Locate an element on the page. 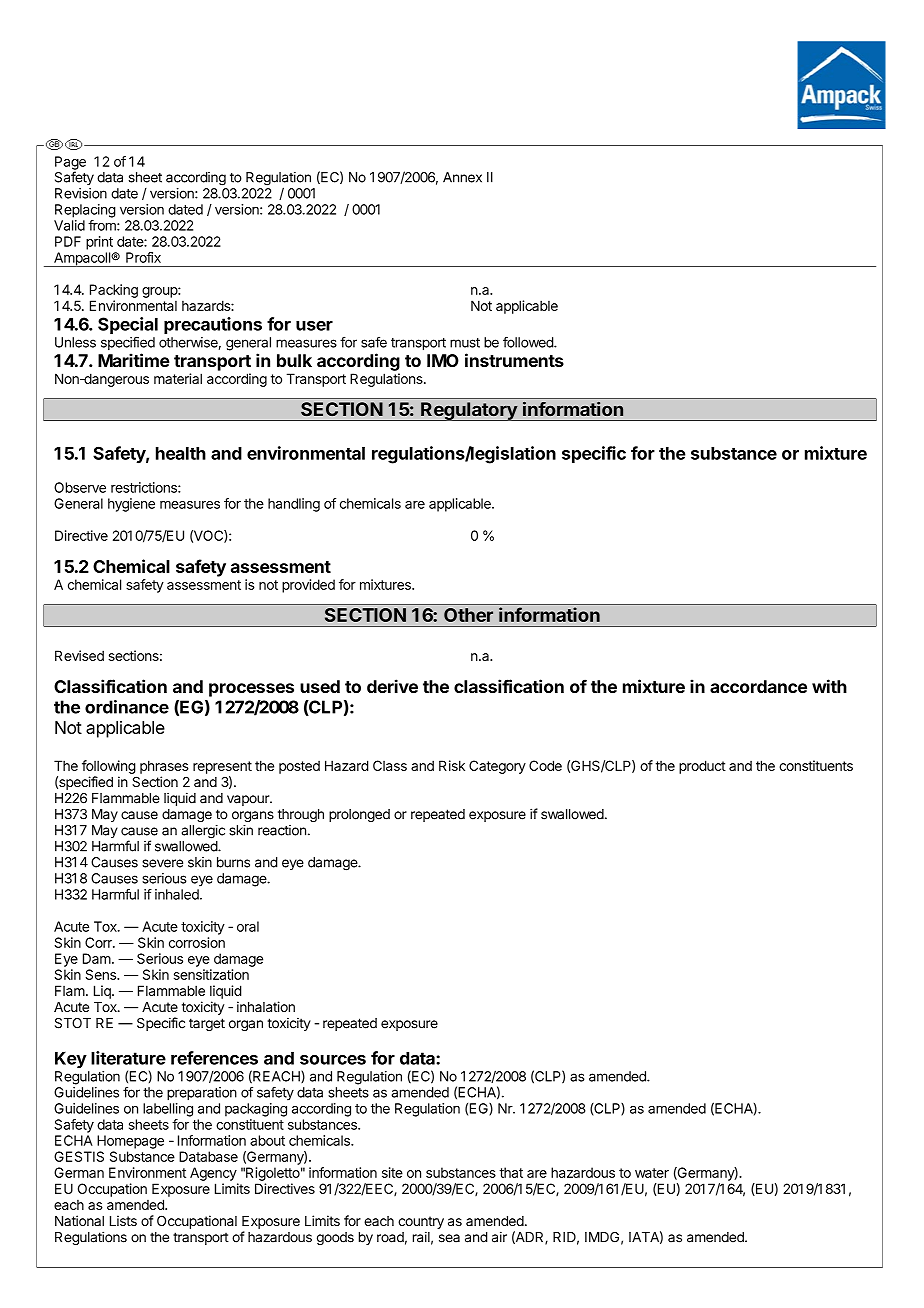  Lists is located at coordinates (123, 1220).
